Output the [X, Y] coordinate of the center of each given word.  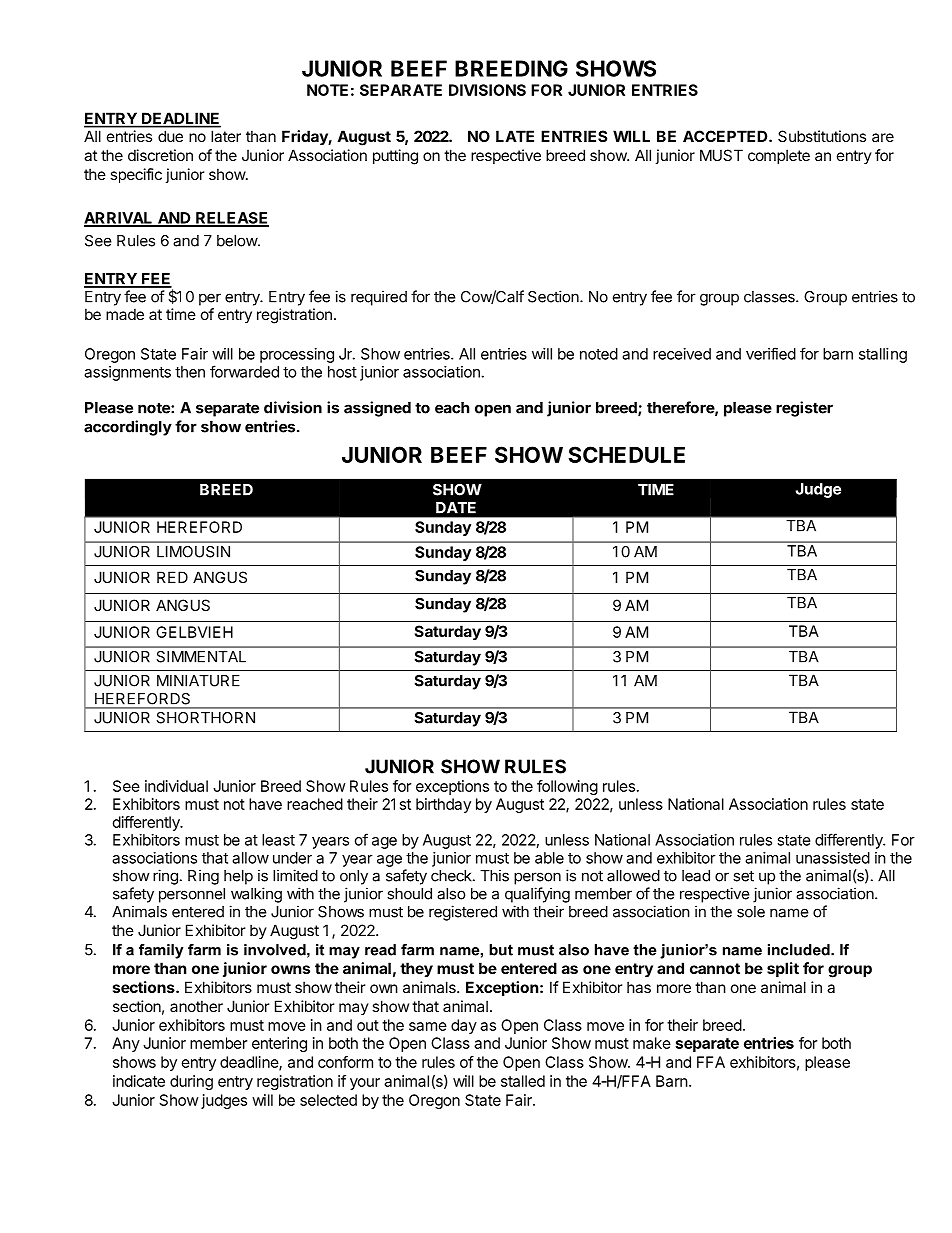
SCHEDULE [626, 454]
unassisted [833, 858]
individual [176, 786]
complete [779, 156]
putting [395, 157]
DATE [456, 508]
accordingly [128, 428]
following [567, 787]
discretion [160, 155]
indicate [139, 1081]
